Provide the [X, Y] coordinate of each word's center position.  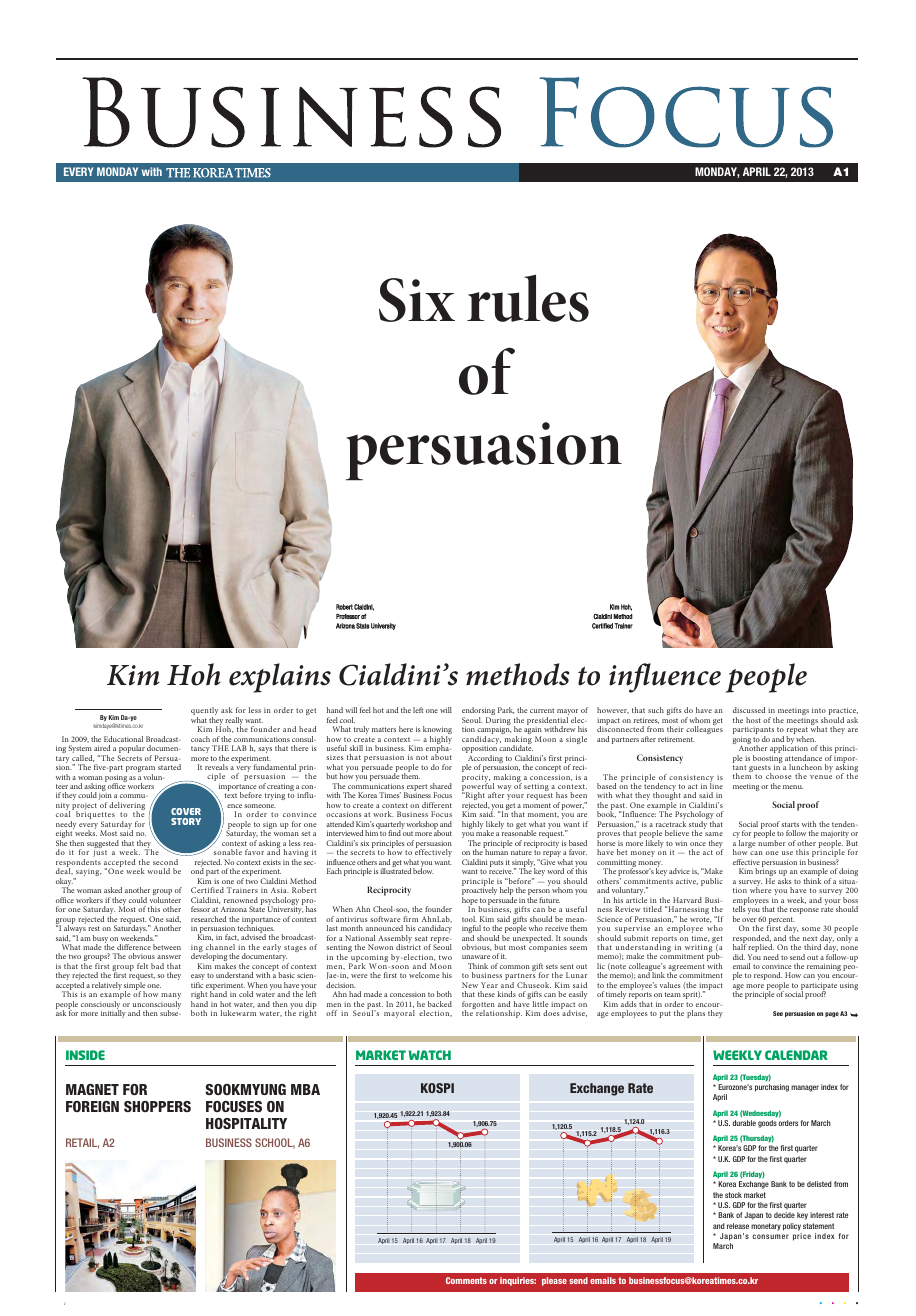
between [167, 947]
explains [280, 678]
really [234, 722]
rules [528, 298]
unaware [476, 957]
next [810, 938]
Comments [466, 1280]
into [819, 710]
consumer [770, 1236]
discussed [749, 710]
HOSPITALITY [246, 1123]
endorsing [478, 712]
